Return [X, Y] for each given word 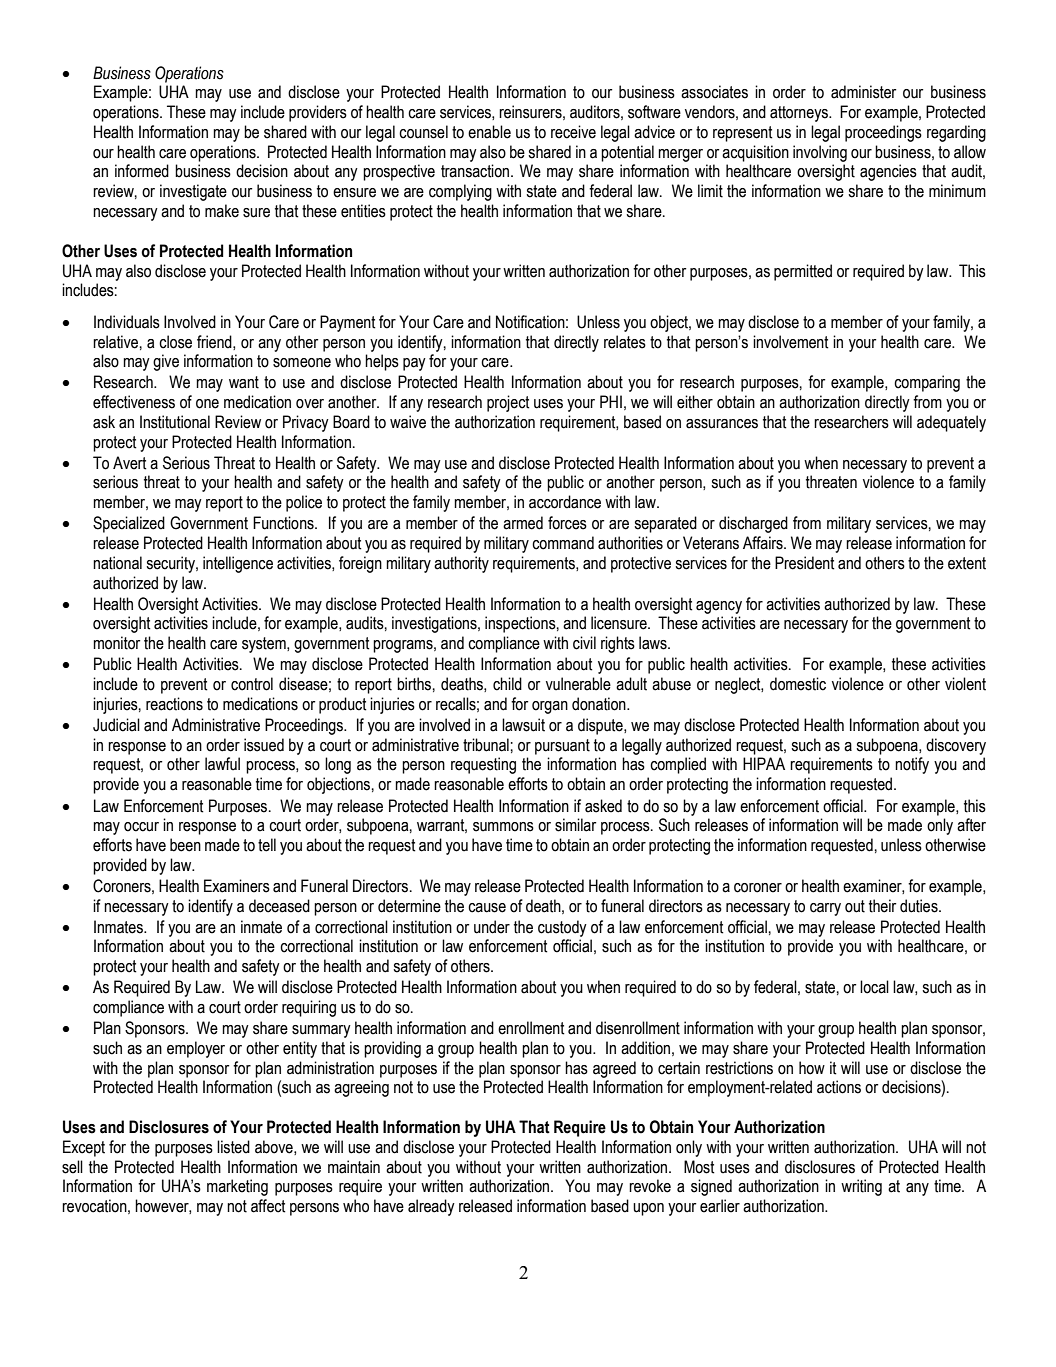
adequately [951, 423]
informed [142, 171]
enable [489, 132]
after [971, 825]
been [185, 845]
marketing [237, 1187]
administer [863, 92]
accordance [565, 502]
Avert [130, 463]
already [431, 1207]
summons [503, 827]
